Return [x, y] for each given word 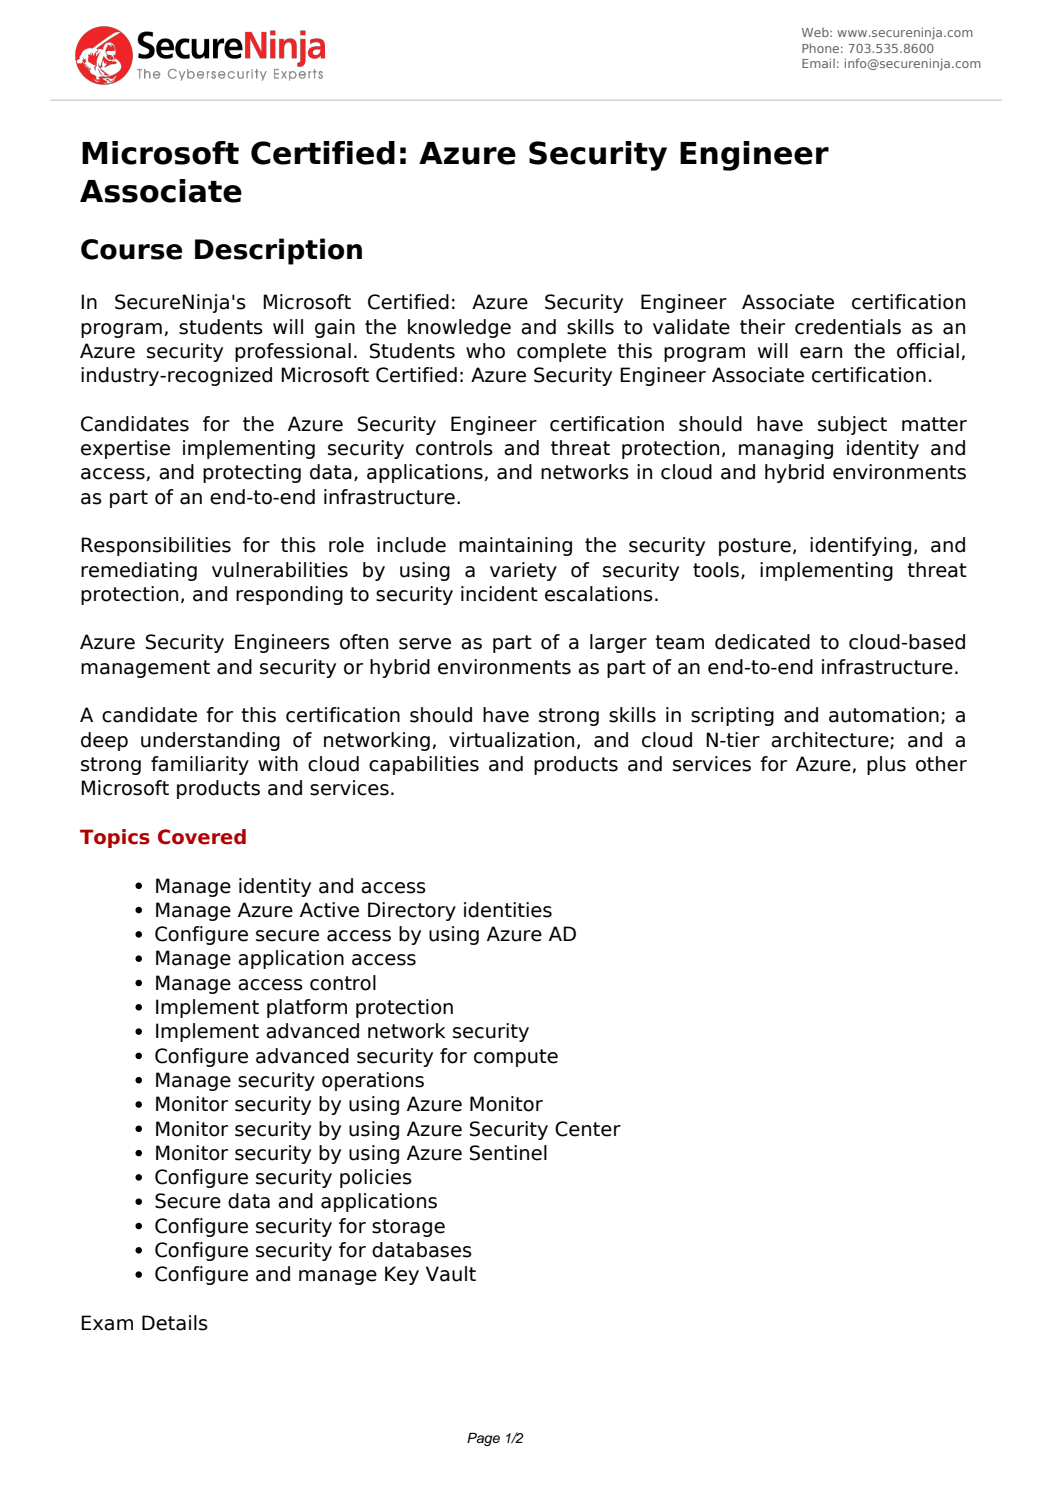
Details [175, 1323]
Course [131, 249]
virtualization [511, 740]
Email [818, 63]
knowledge [459, 328]
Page [483, 1439]
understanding [210, 741]
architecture [831, 740]
